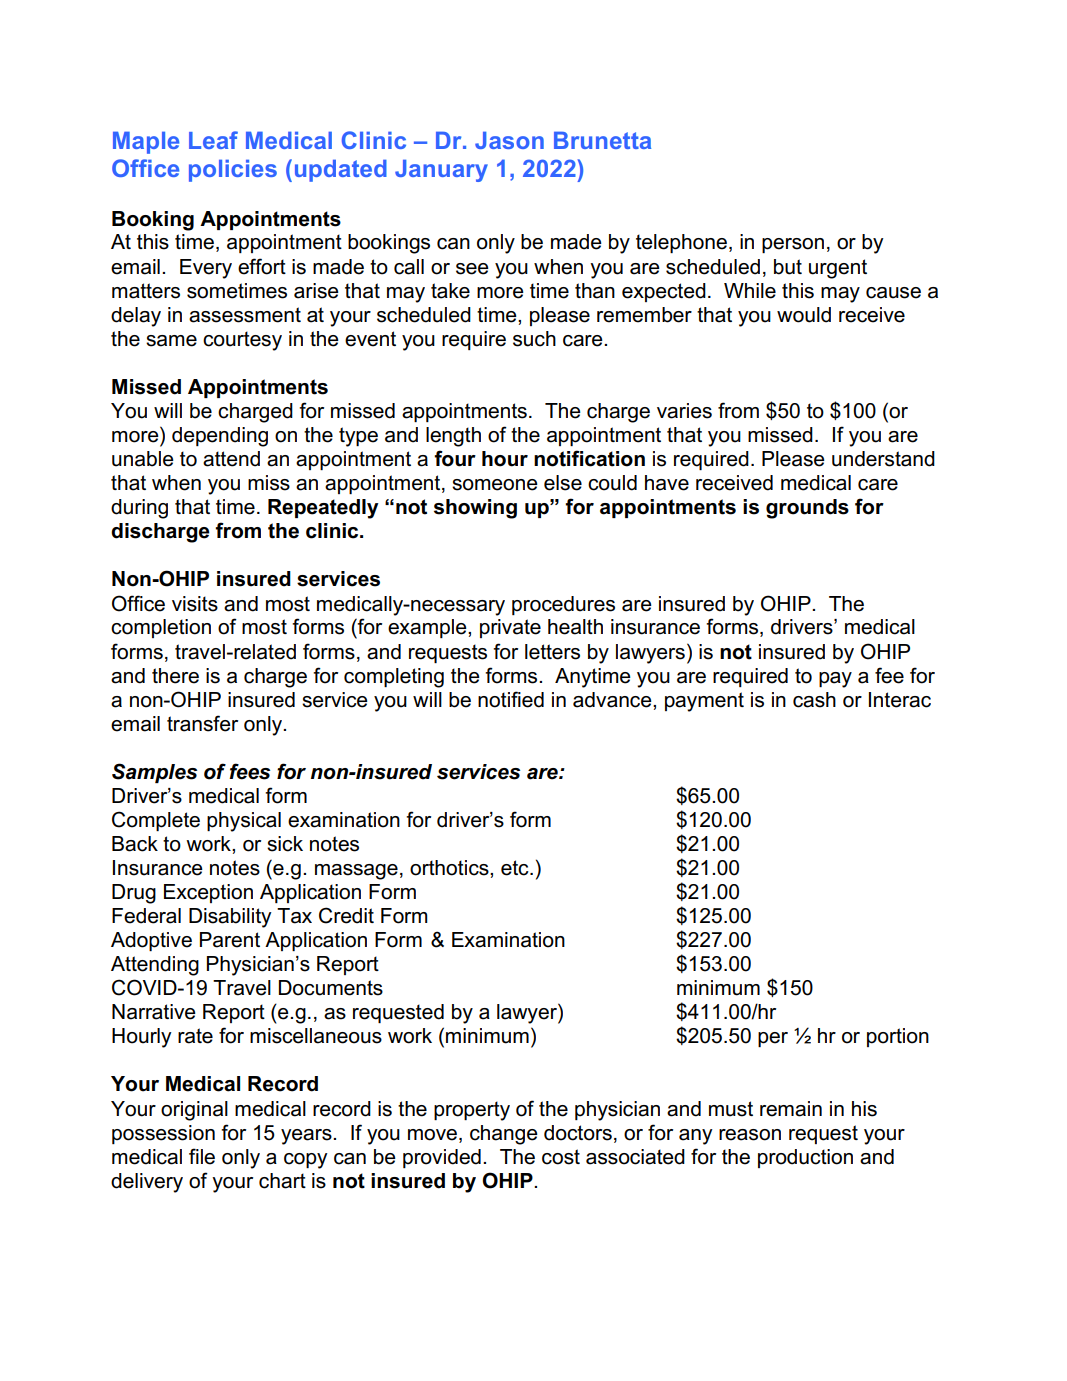 This document has height=1381, width=1067. I want to click on letters, so click(552, 652).
